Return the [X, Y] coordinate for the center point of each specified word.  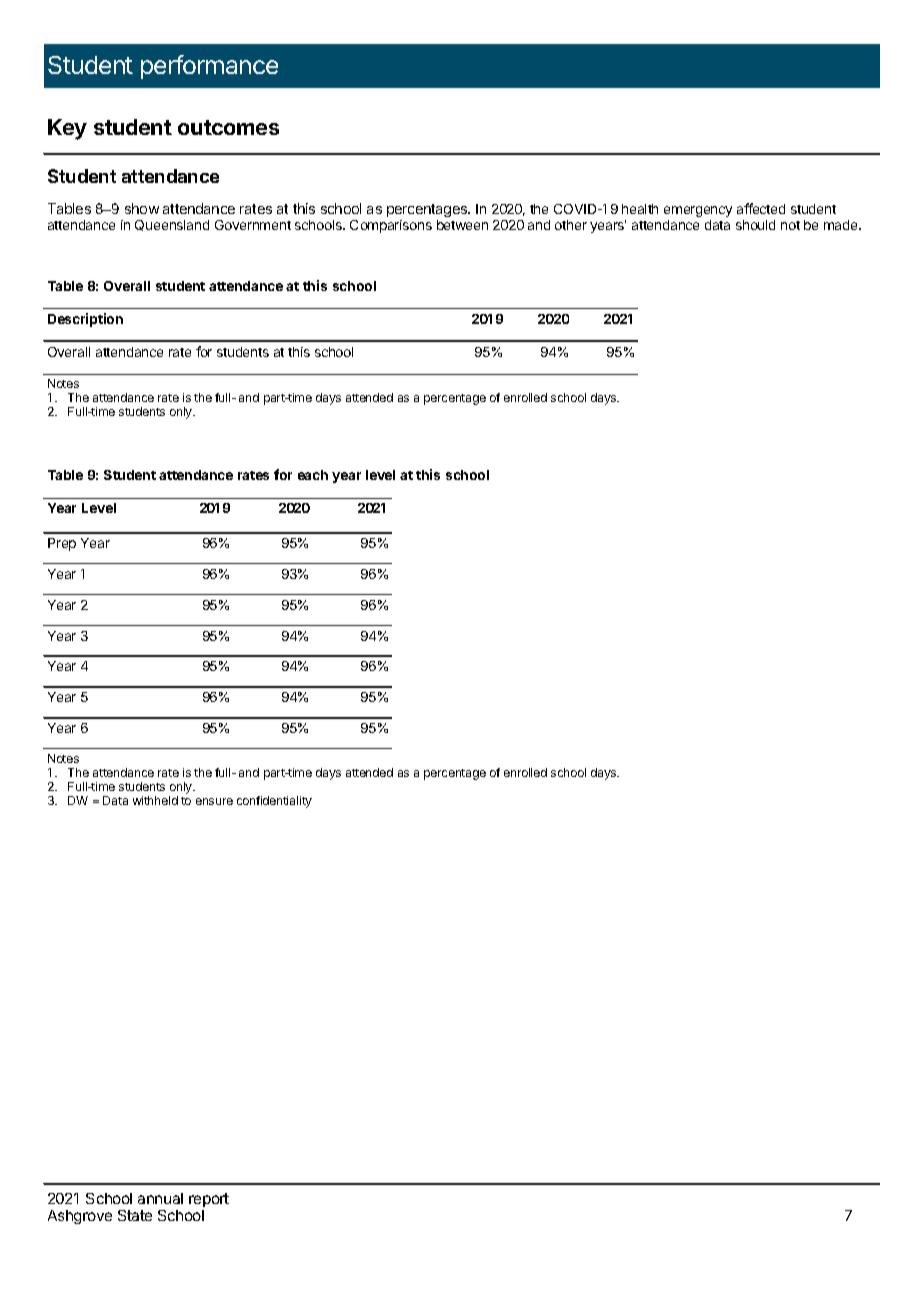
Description [85, 320]
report [209, 1200]
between [462, 225]
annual [160, 1198]
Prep [62, 544]
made [842, 225]
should [755, 225]
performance [209, 67]
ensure [214, 801]
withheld [155, 800]
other [571, 225]
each [313, 475]
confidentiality [274, 802]
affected [761, 208]
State [135, 1215]
